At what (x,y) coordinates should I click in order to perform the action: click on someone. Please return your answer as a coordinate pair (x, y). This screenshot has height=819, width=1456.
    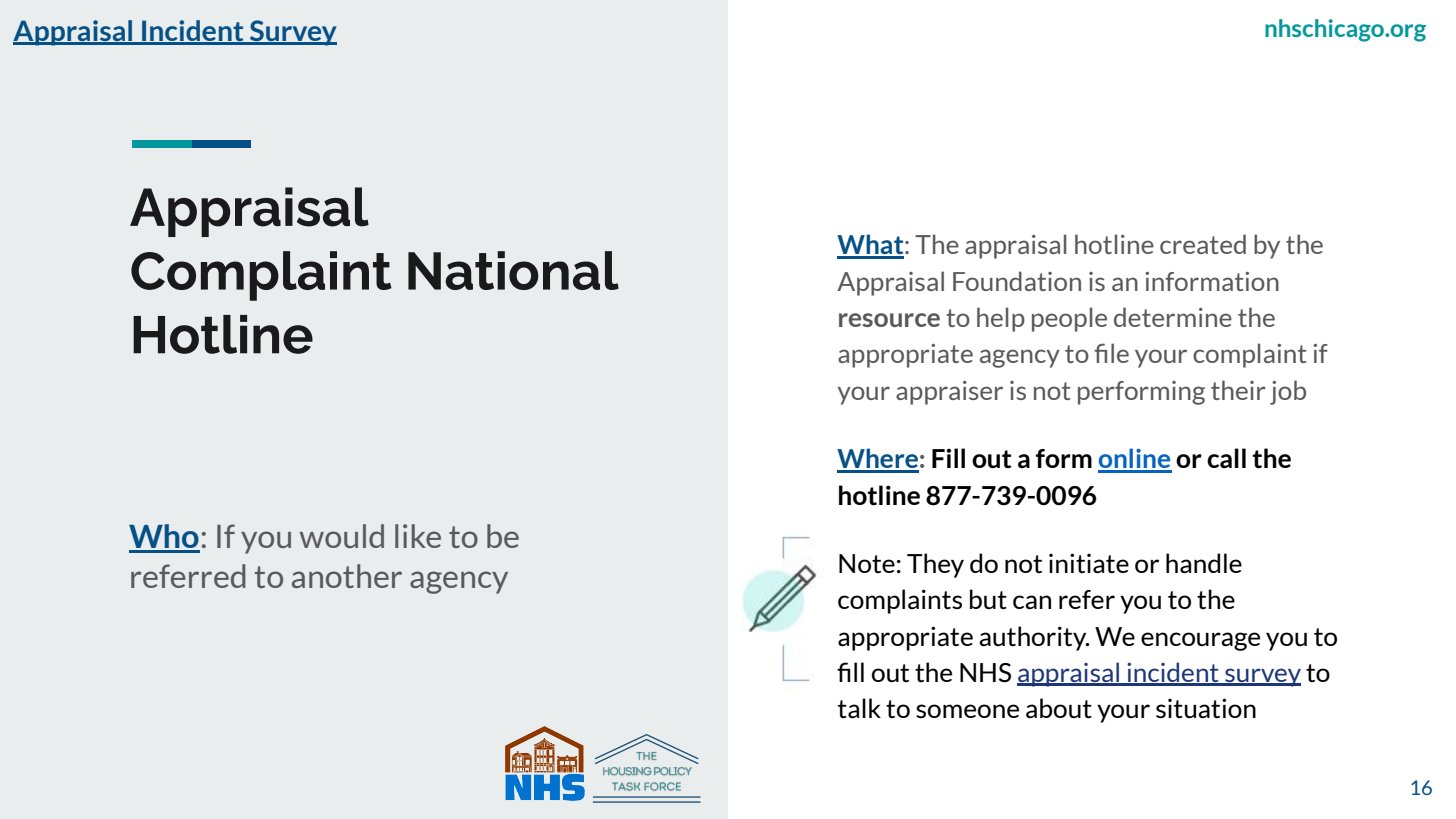
    Looking at the image, I should click on (967, 711).
